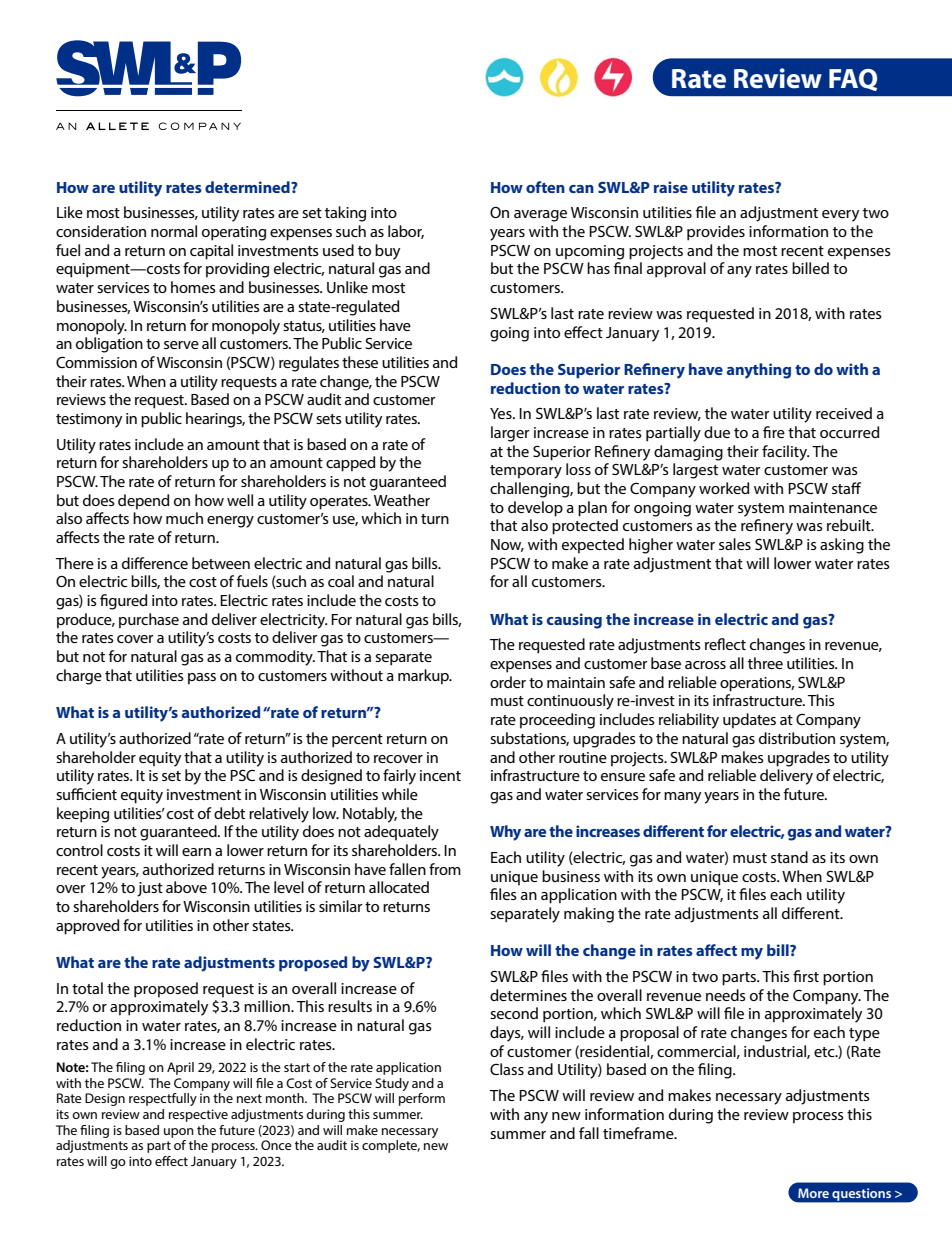  What do you see at coordinates (502, 413) in the image?
I see `Yes` at bounding box center [502, 413].
